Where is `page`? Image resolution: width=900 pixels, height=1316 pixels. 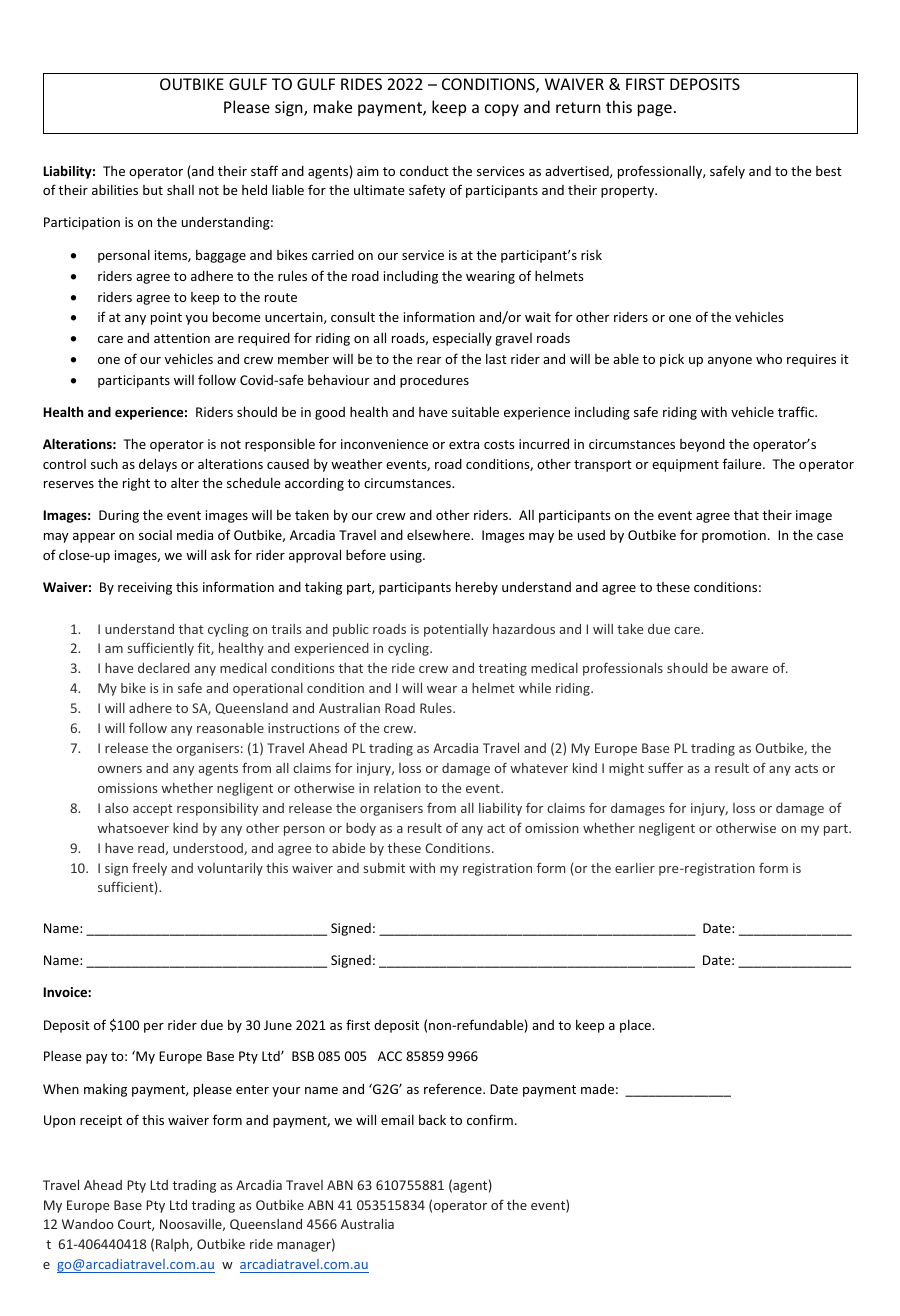 page is located at coordinates (655, 110).
